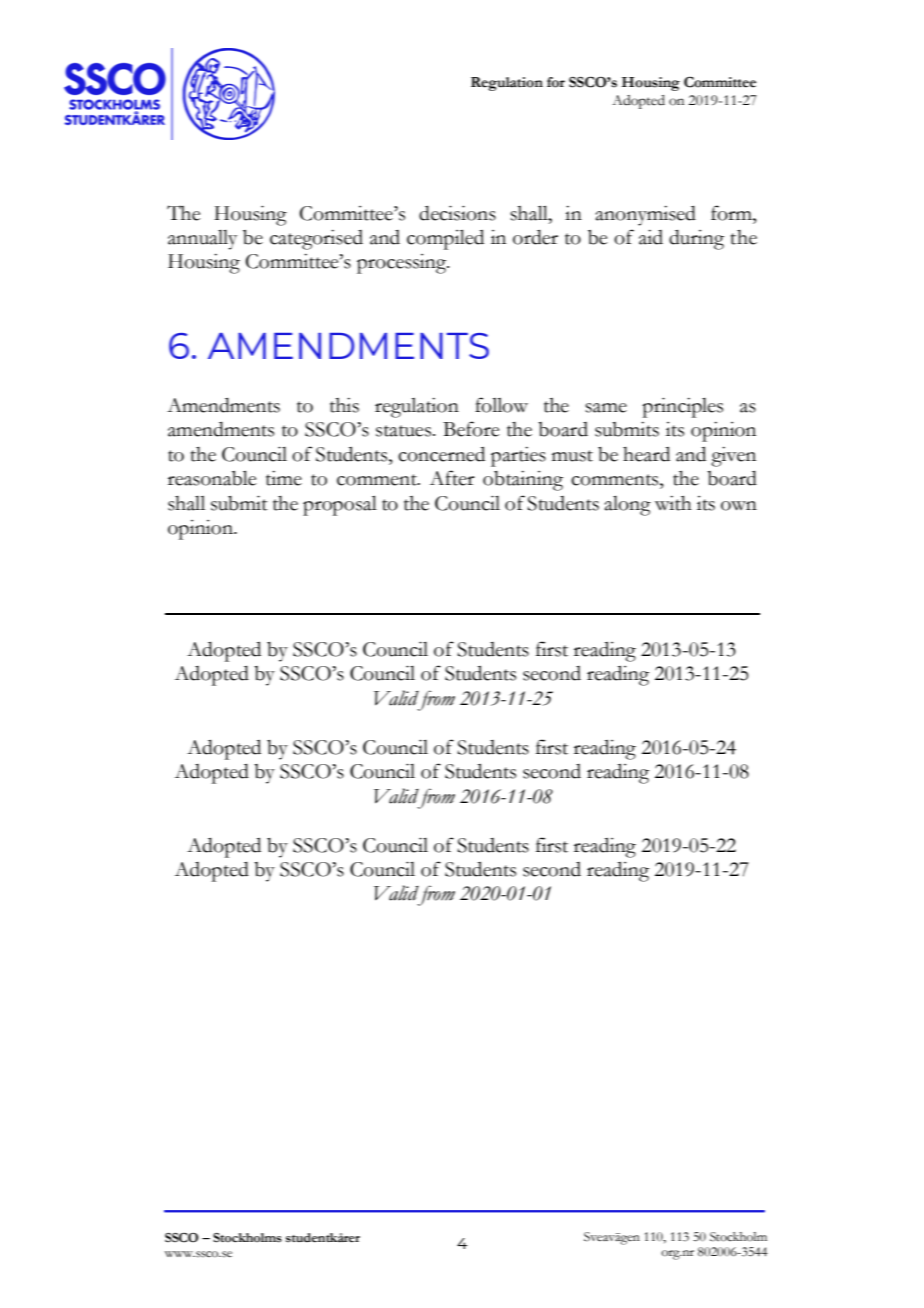  I want to click on with, so click(673, 503).
